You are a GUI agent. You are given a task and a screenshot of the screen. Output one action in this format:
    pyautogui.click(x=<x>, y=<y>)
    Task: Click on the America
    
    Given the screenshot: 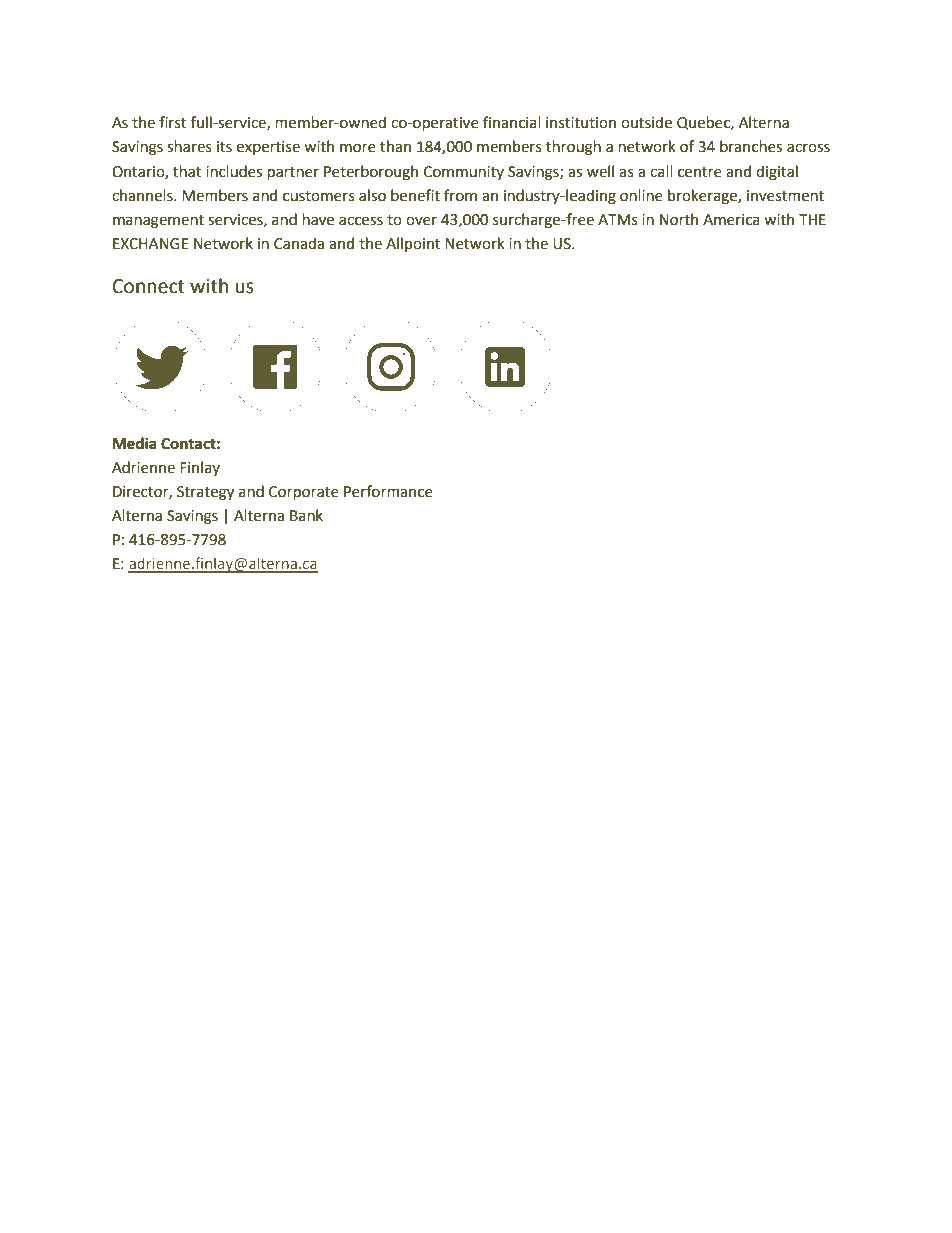 What is the action you would take?
    pyautogui.click(x=731, y=220)
